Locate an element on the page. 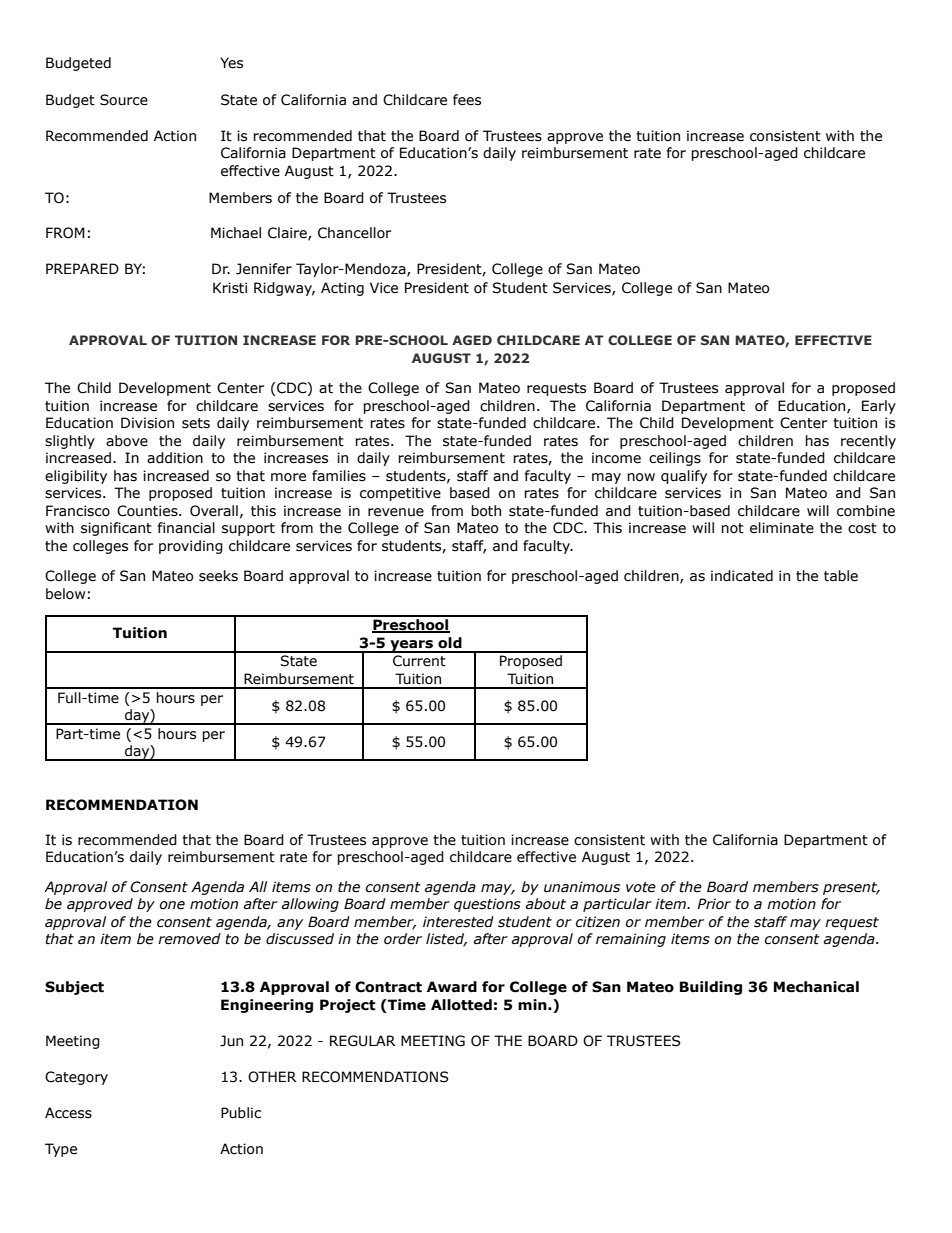 This document has width=952, height=1233. Division is located at coordinates (147, 423).
